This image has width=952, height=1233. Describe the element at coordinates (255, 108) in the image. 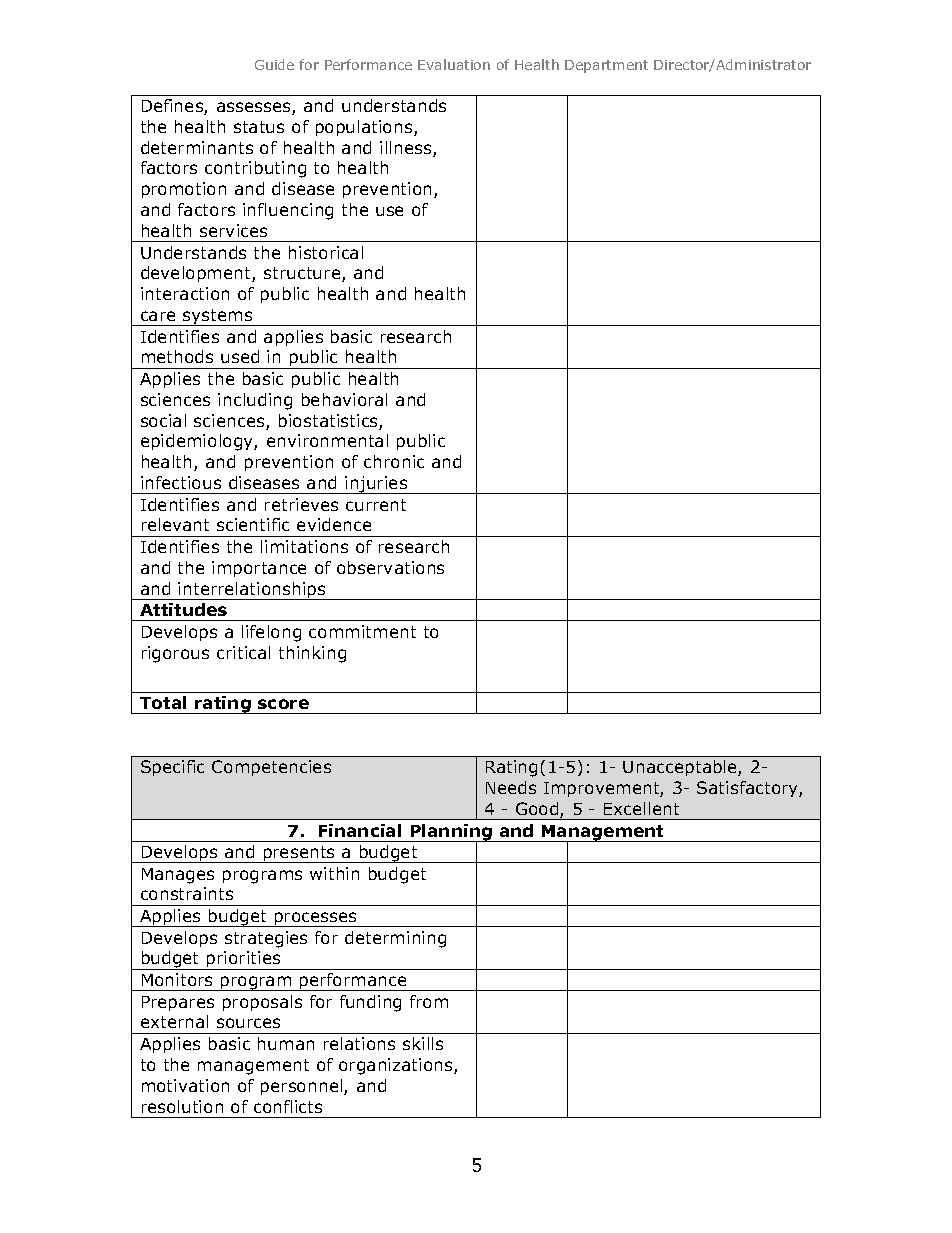

I see `assesses` at that location.
